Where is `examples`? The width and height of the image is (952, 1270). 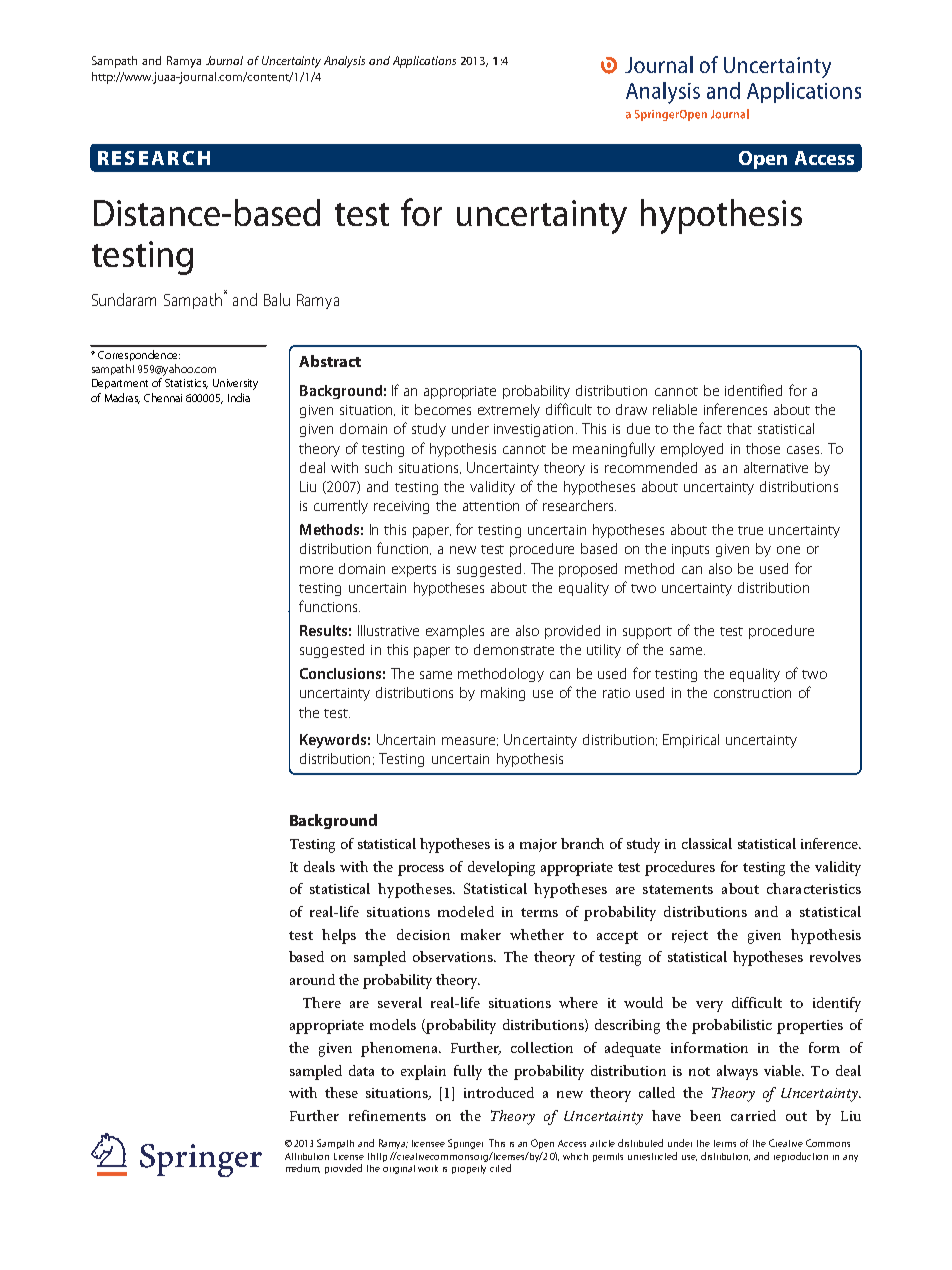 examples is located at coordinates (455, 632).
